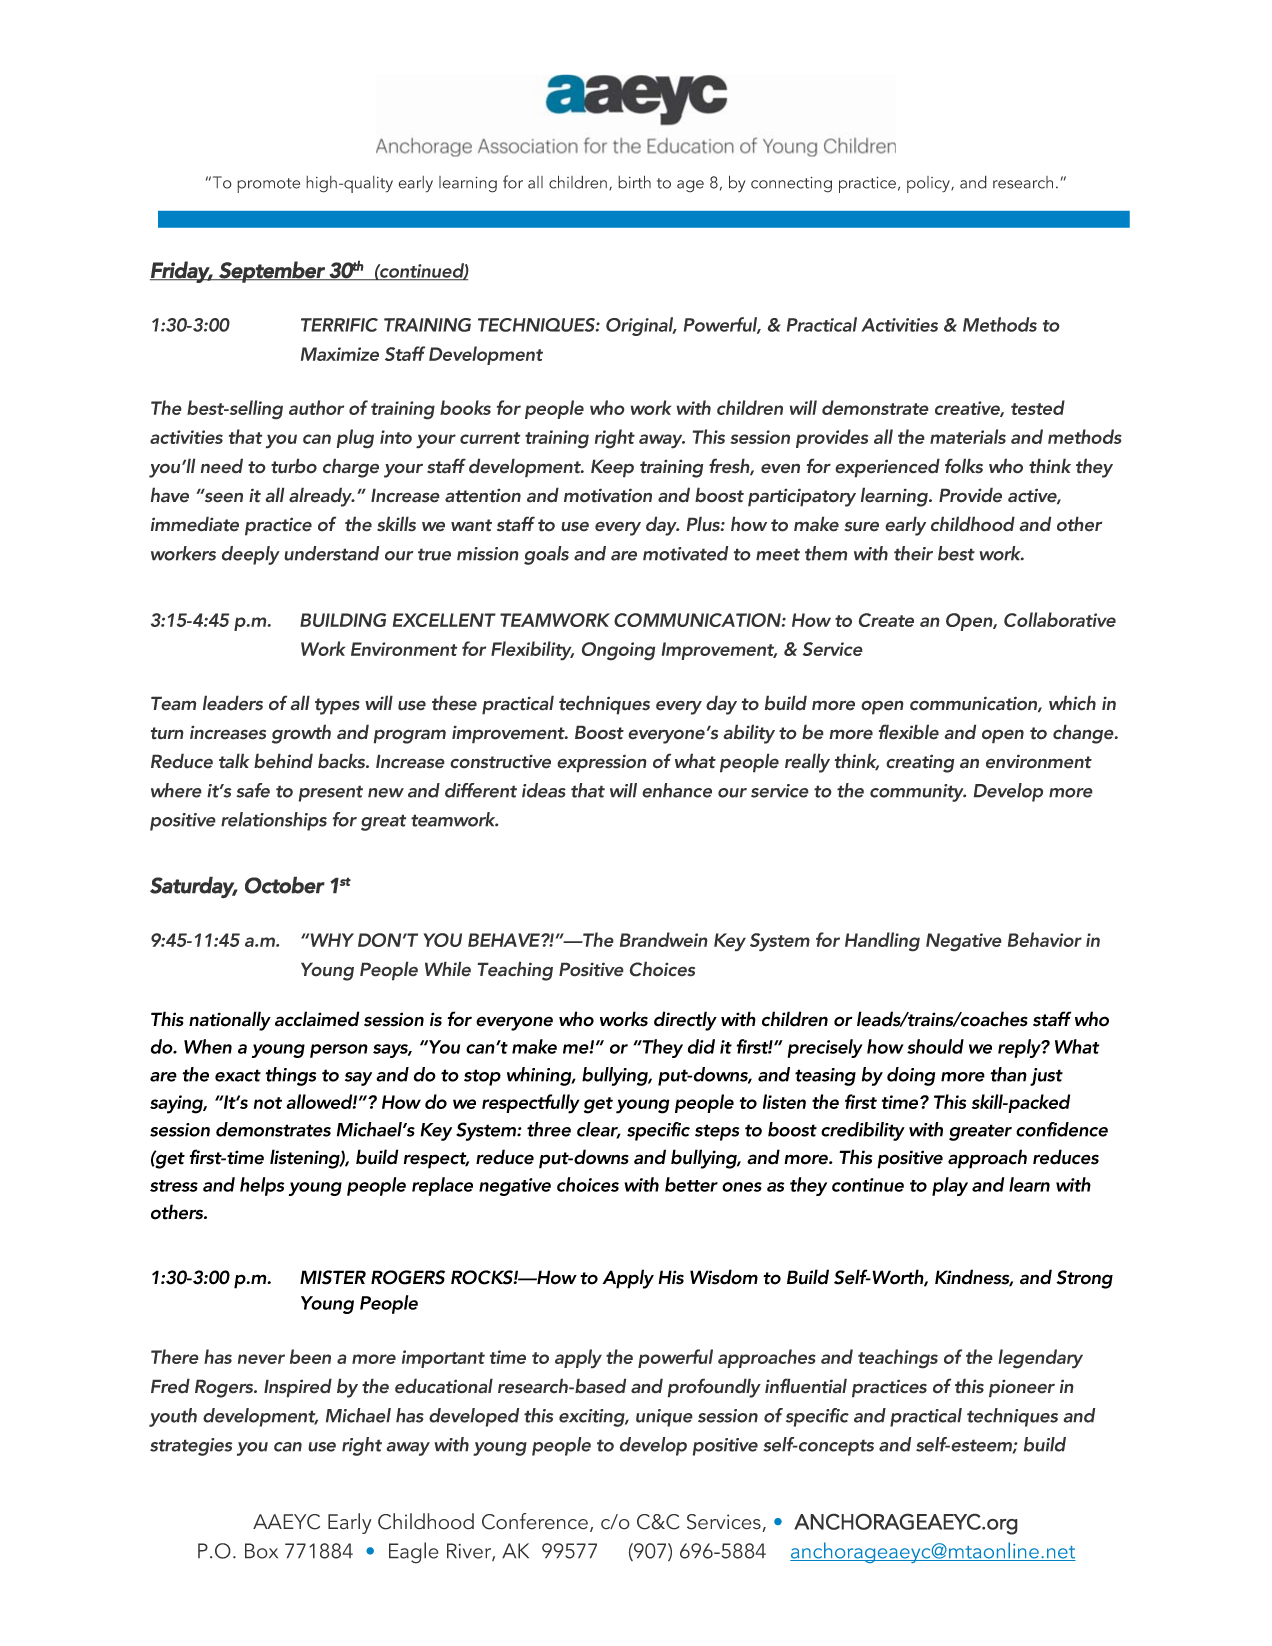 Image resolution: width=1272 pixels, height=1646 pixels. I want to click on enhance, so click(677, 790).
